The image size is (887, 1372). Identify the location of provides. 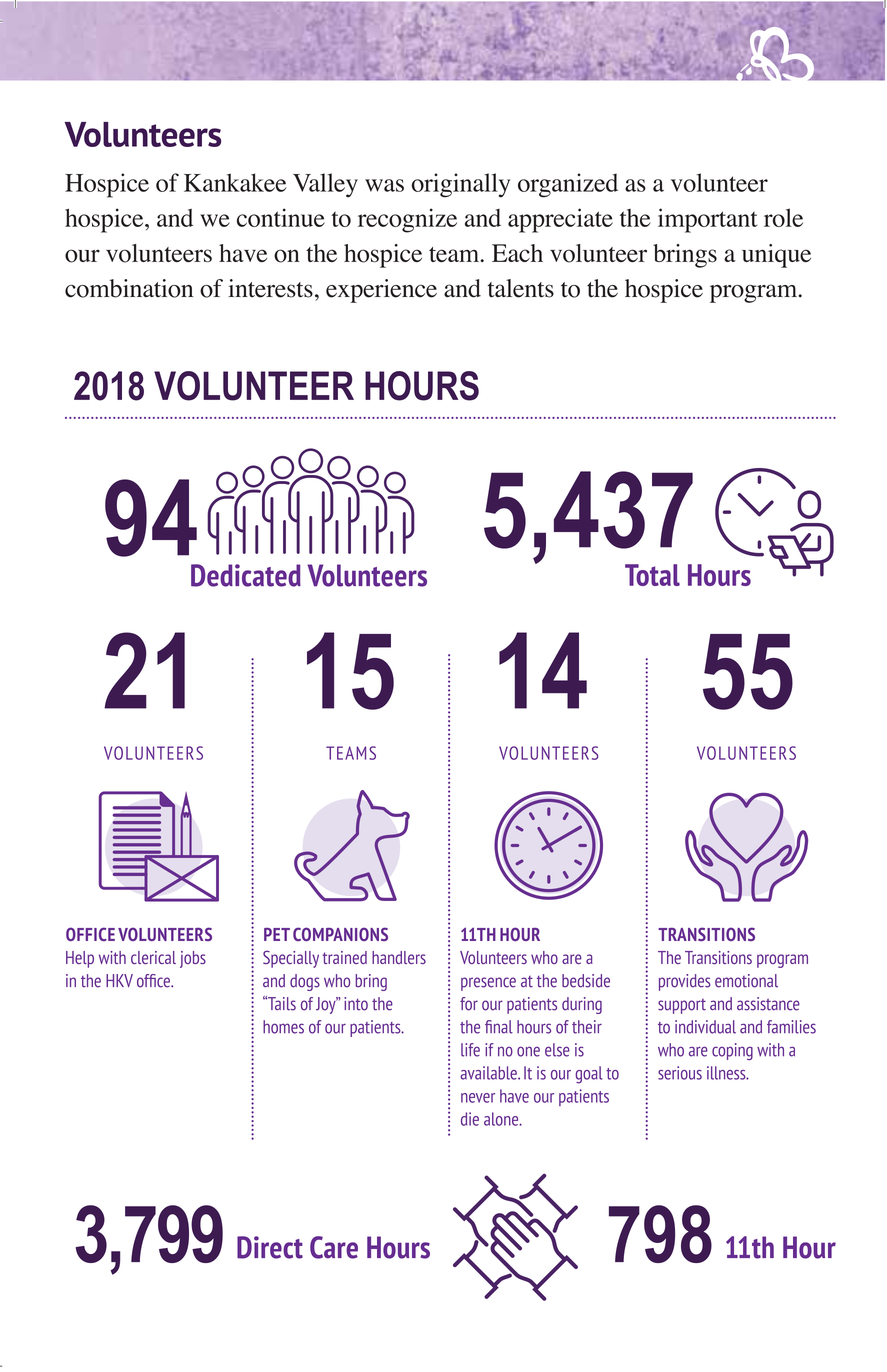
(685, 982).
